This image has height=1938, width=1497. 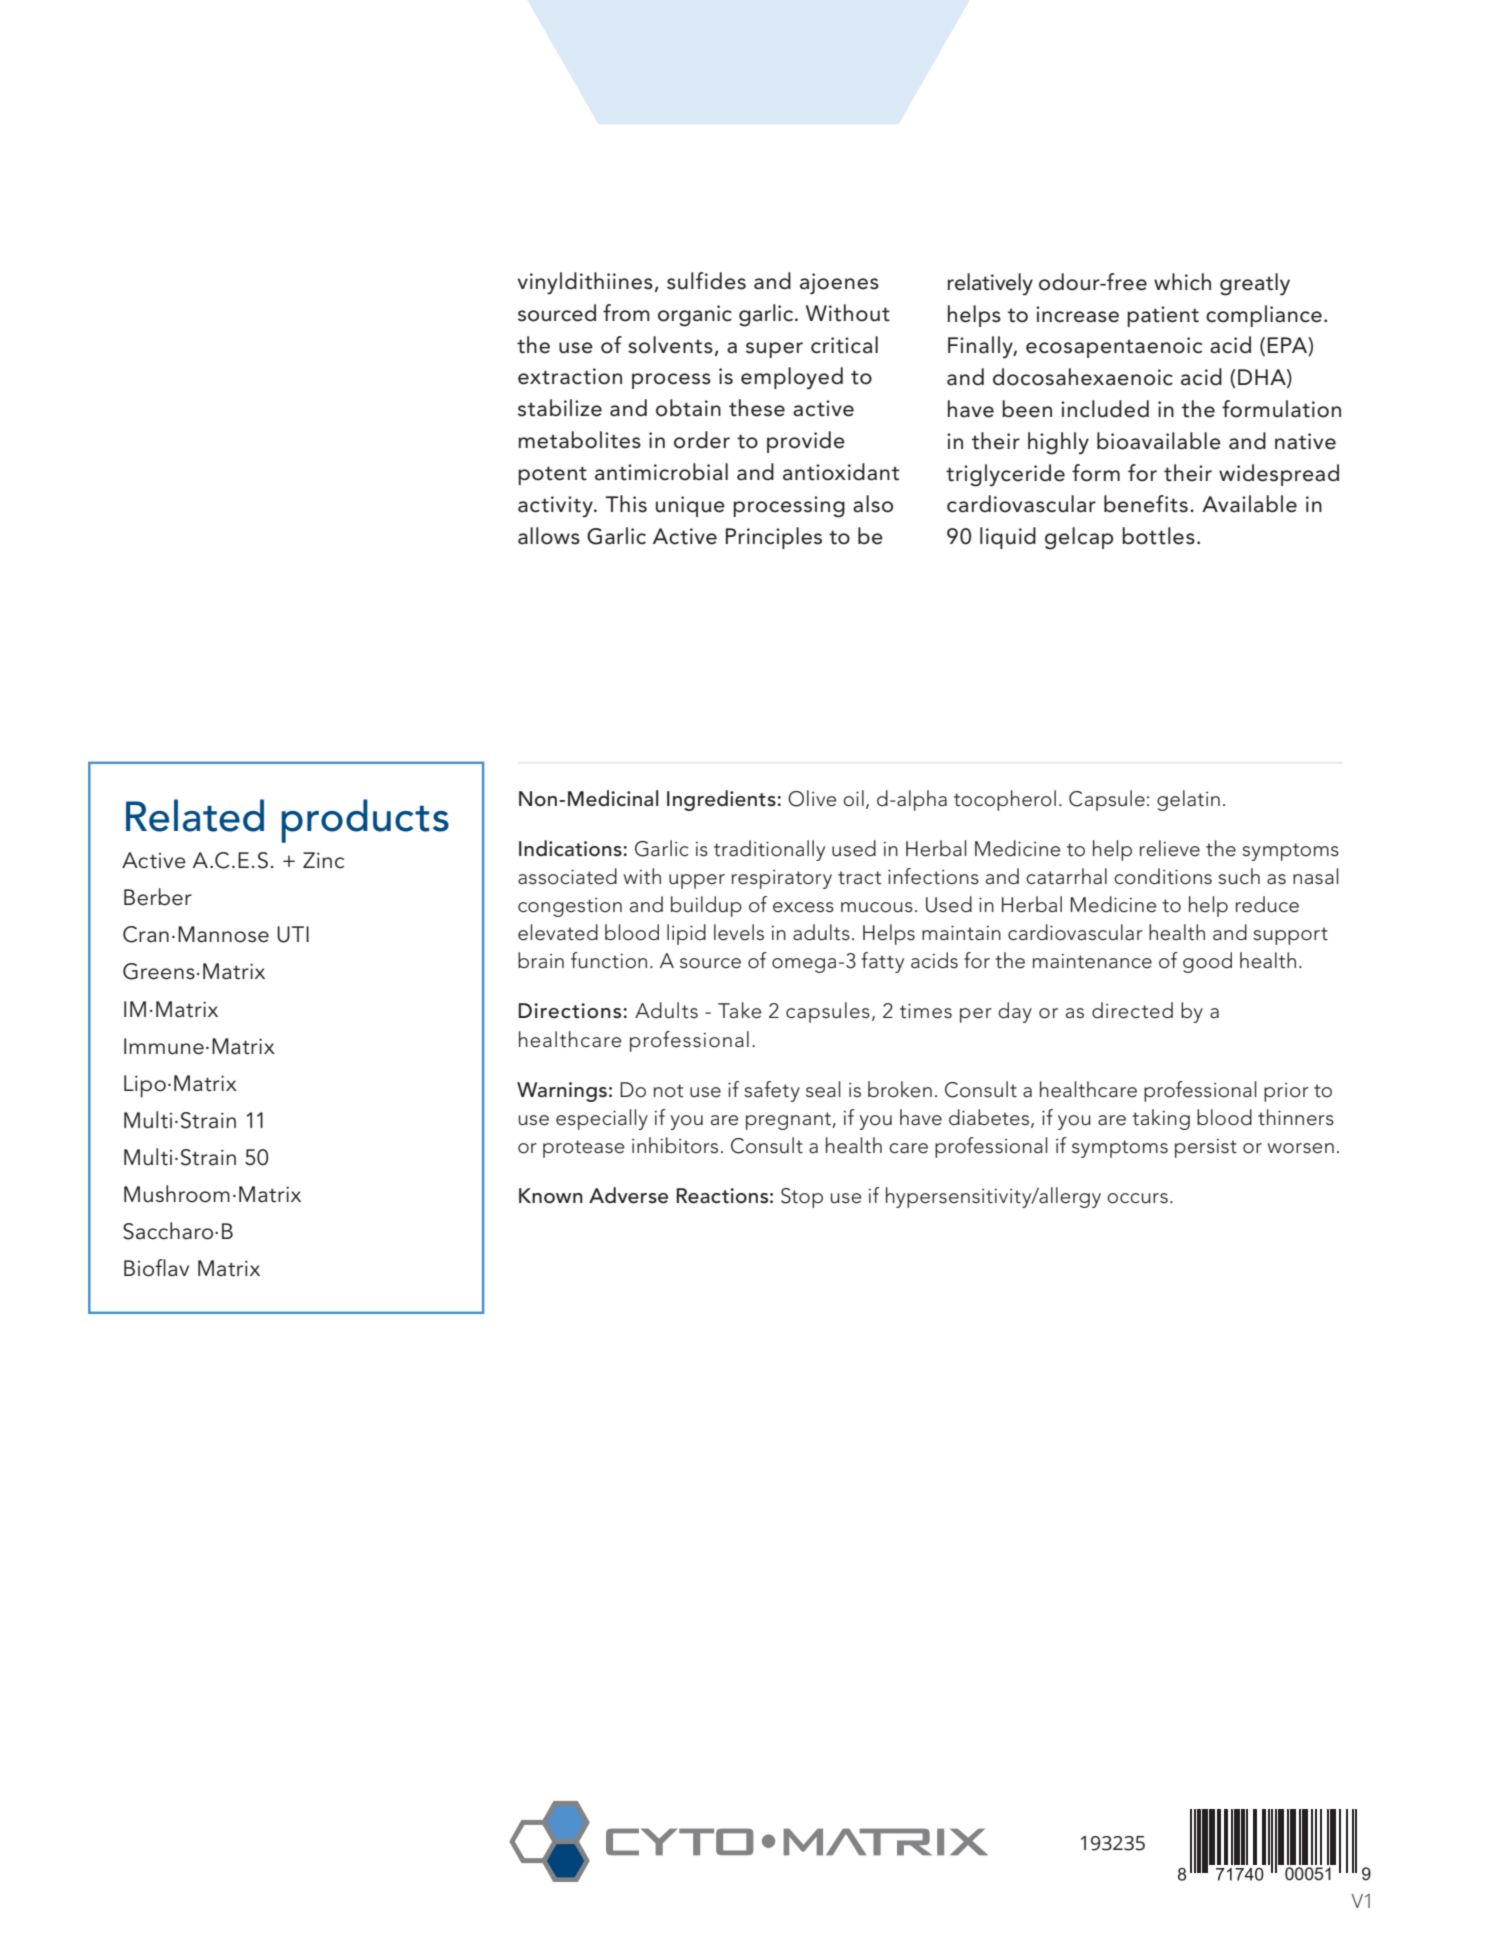 What do you see at coordinates (1207, 962) in the image?
I see `good` at bounding box center [1207, 962].
